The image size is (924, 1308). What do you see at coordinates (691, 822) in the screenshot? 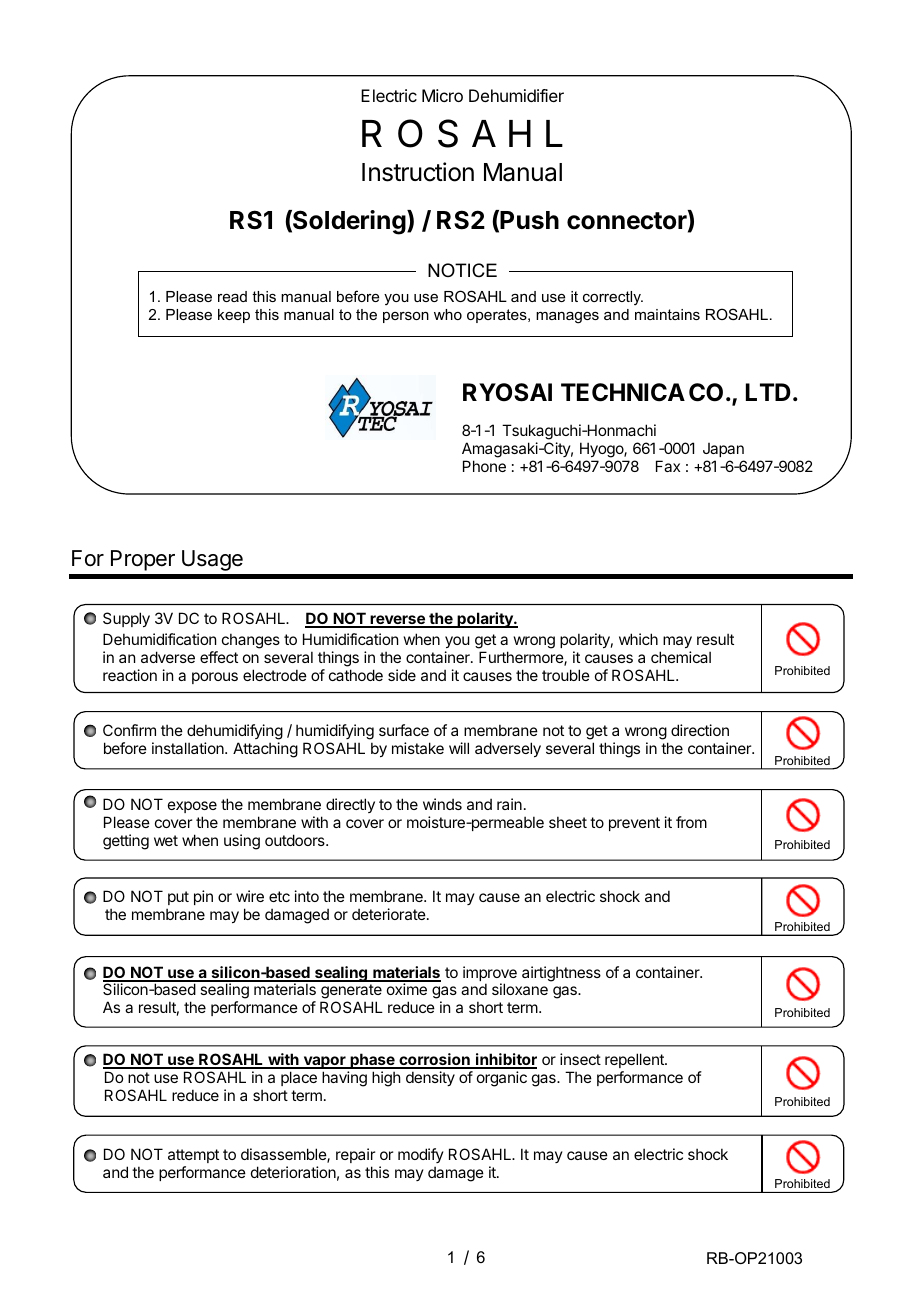
I see `from` at bounding box center [691, 822].
